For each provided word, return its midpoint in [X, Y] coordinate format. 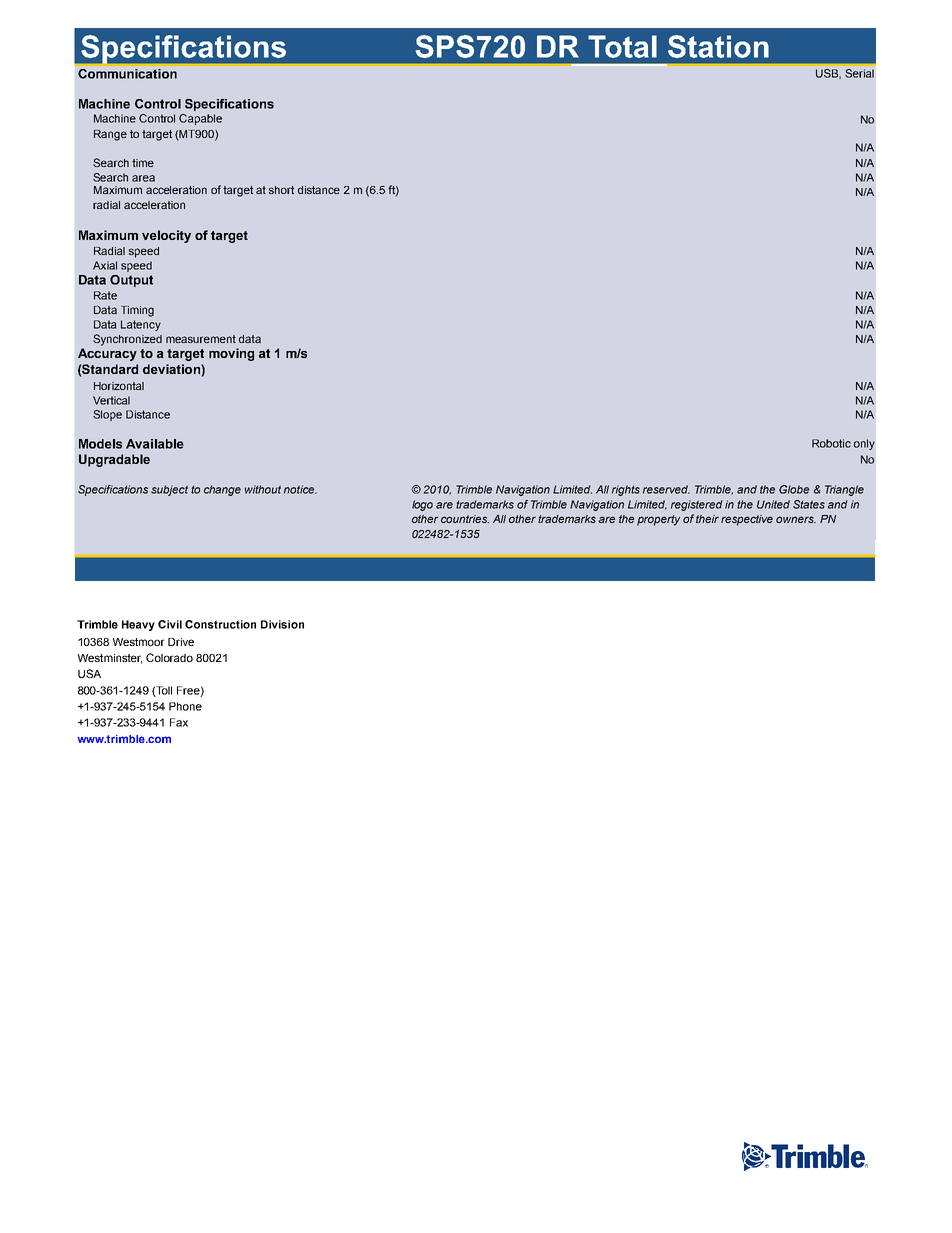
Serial [859, 73]
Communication [127, 74]
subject [169, 490]
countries [465, 519]
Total [622, 46]
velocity [166, 236]
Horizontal [119, 386]
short [281, 190]
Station [718, 46]
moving [231, 354]
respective [747, 520]
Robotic [831, 443]
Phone [185, 706]
